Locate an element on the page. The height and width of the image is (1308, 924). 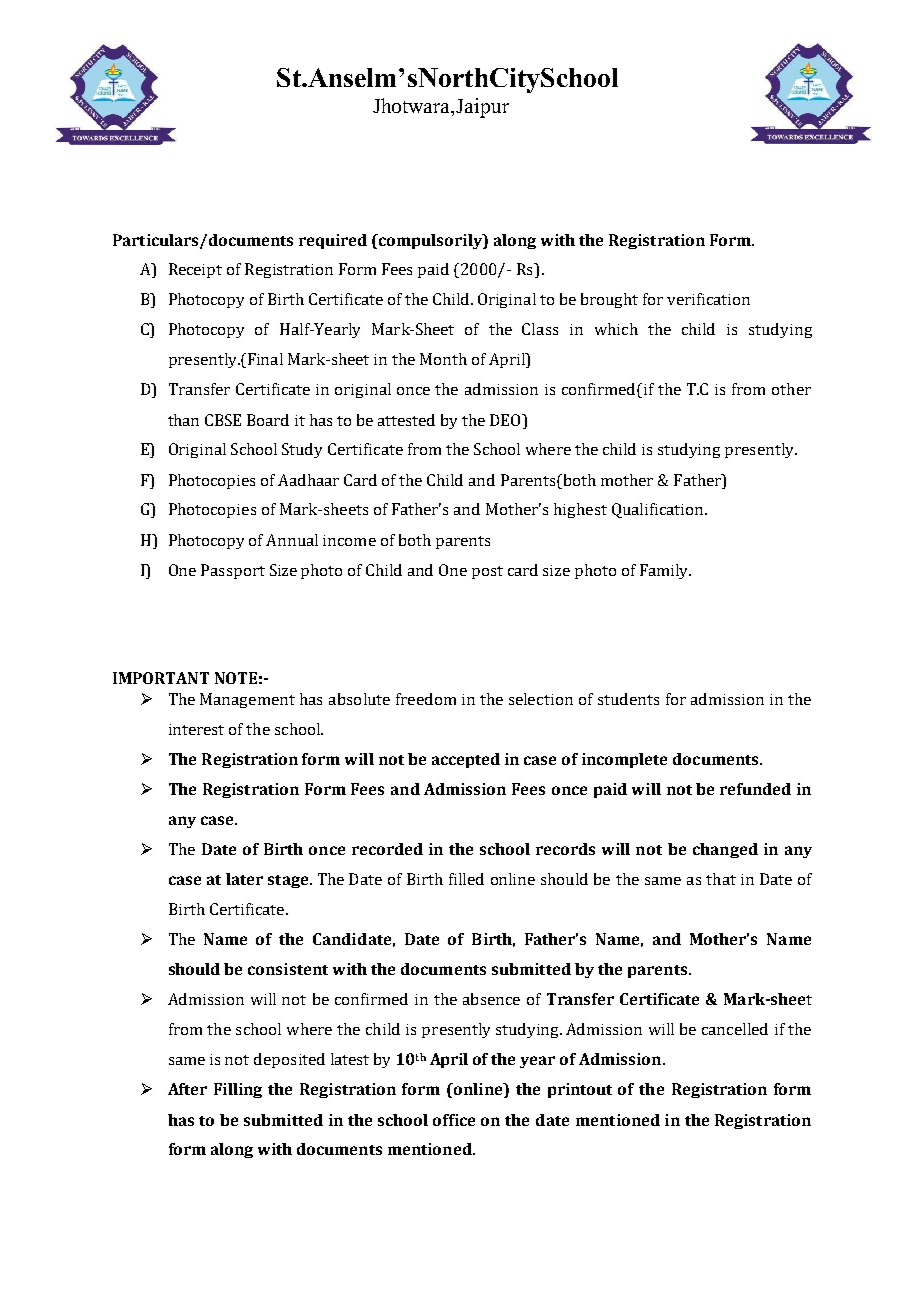
compulsorily is located at coordinates (430, 241).
